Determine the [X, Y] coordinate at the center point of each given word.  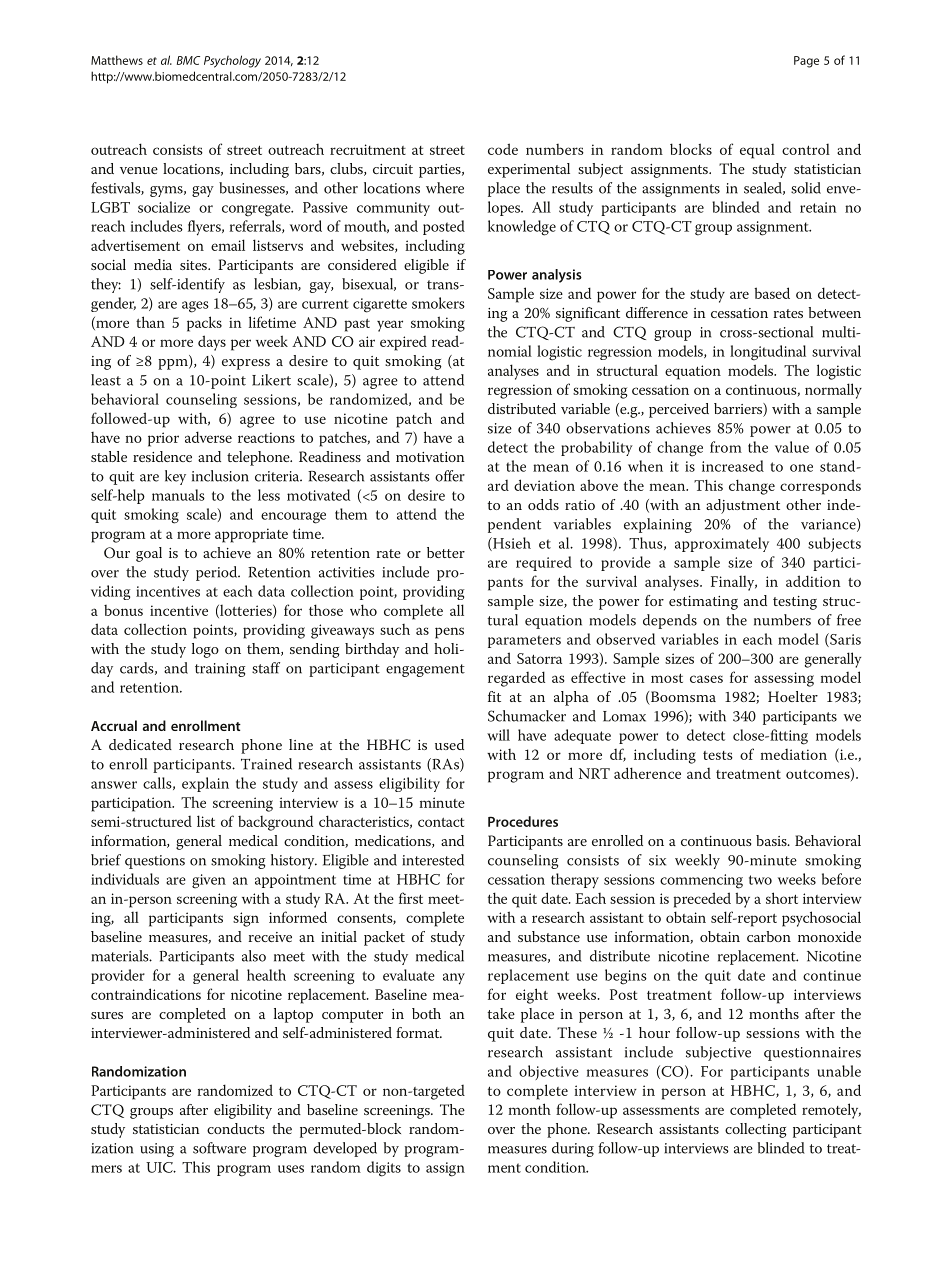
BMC [188, 60]
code [503, 149]
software [219, 1148]
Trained [266, 764]
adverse [208, 437]
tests [718, 755]
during [573, 1149]
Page [806, 62]
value [792, 447]
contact [441, 822]
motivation [430, 457]
